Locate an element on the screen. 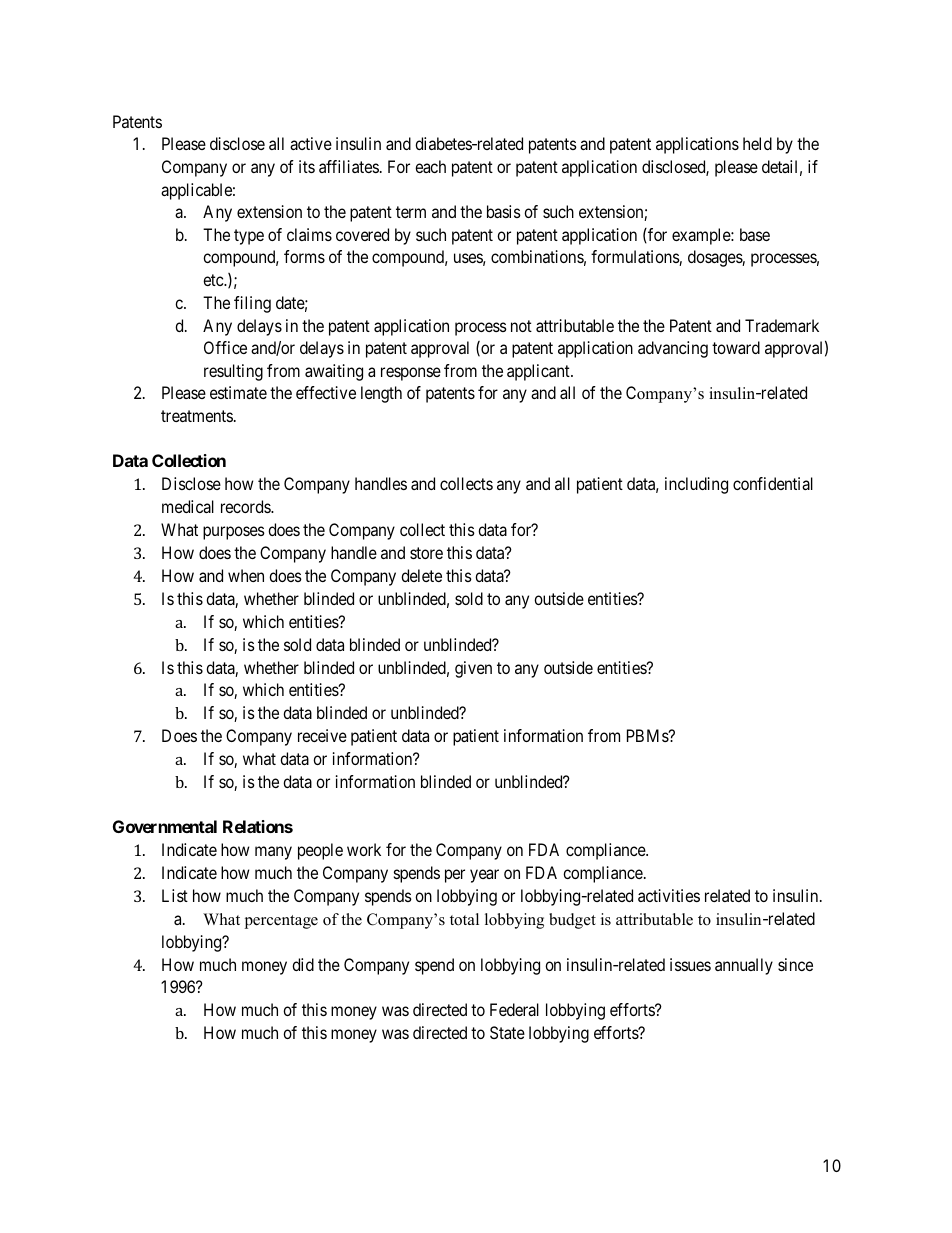  did is located at coordinates (303, 964).
